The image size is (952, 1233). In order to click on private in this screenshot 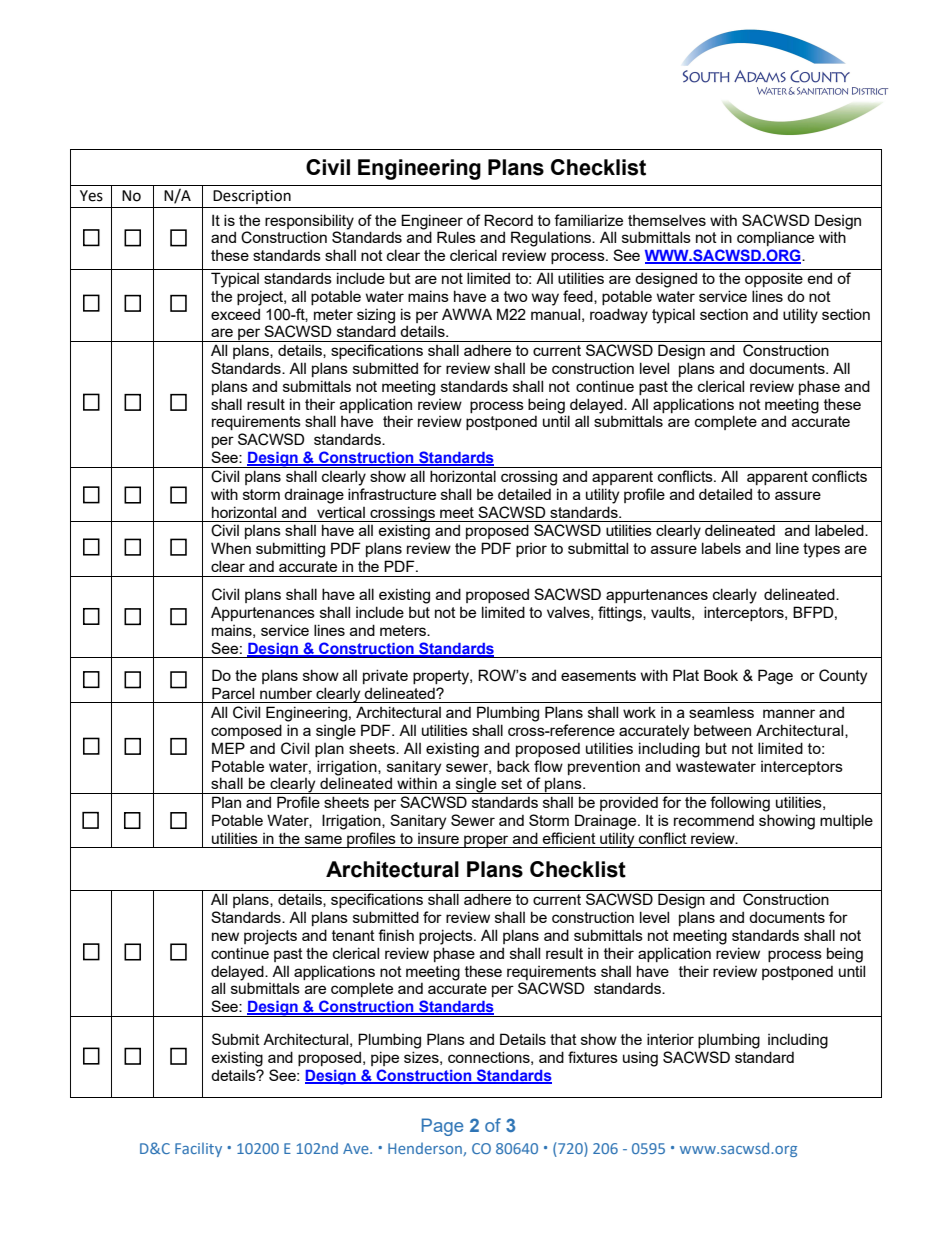, I will do `click(385, 676)`.
